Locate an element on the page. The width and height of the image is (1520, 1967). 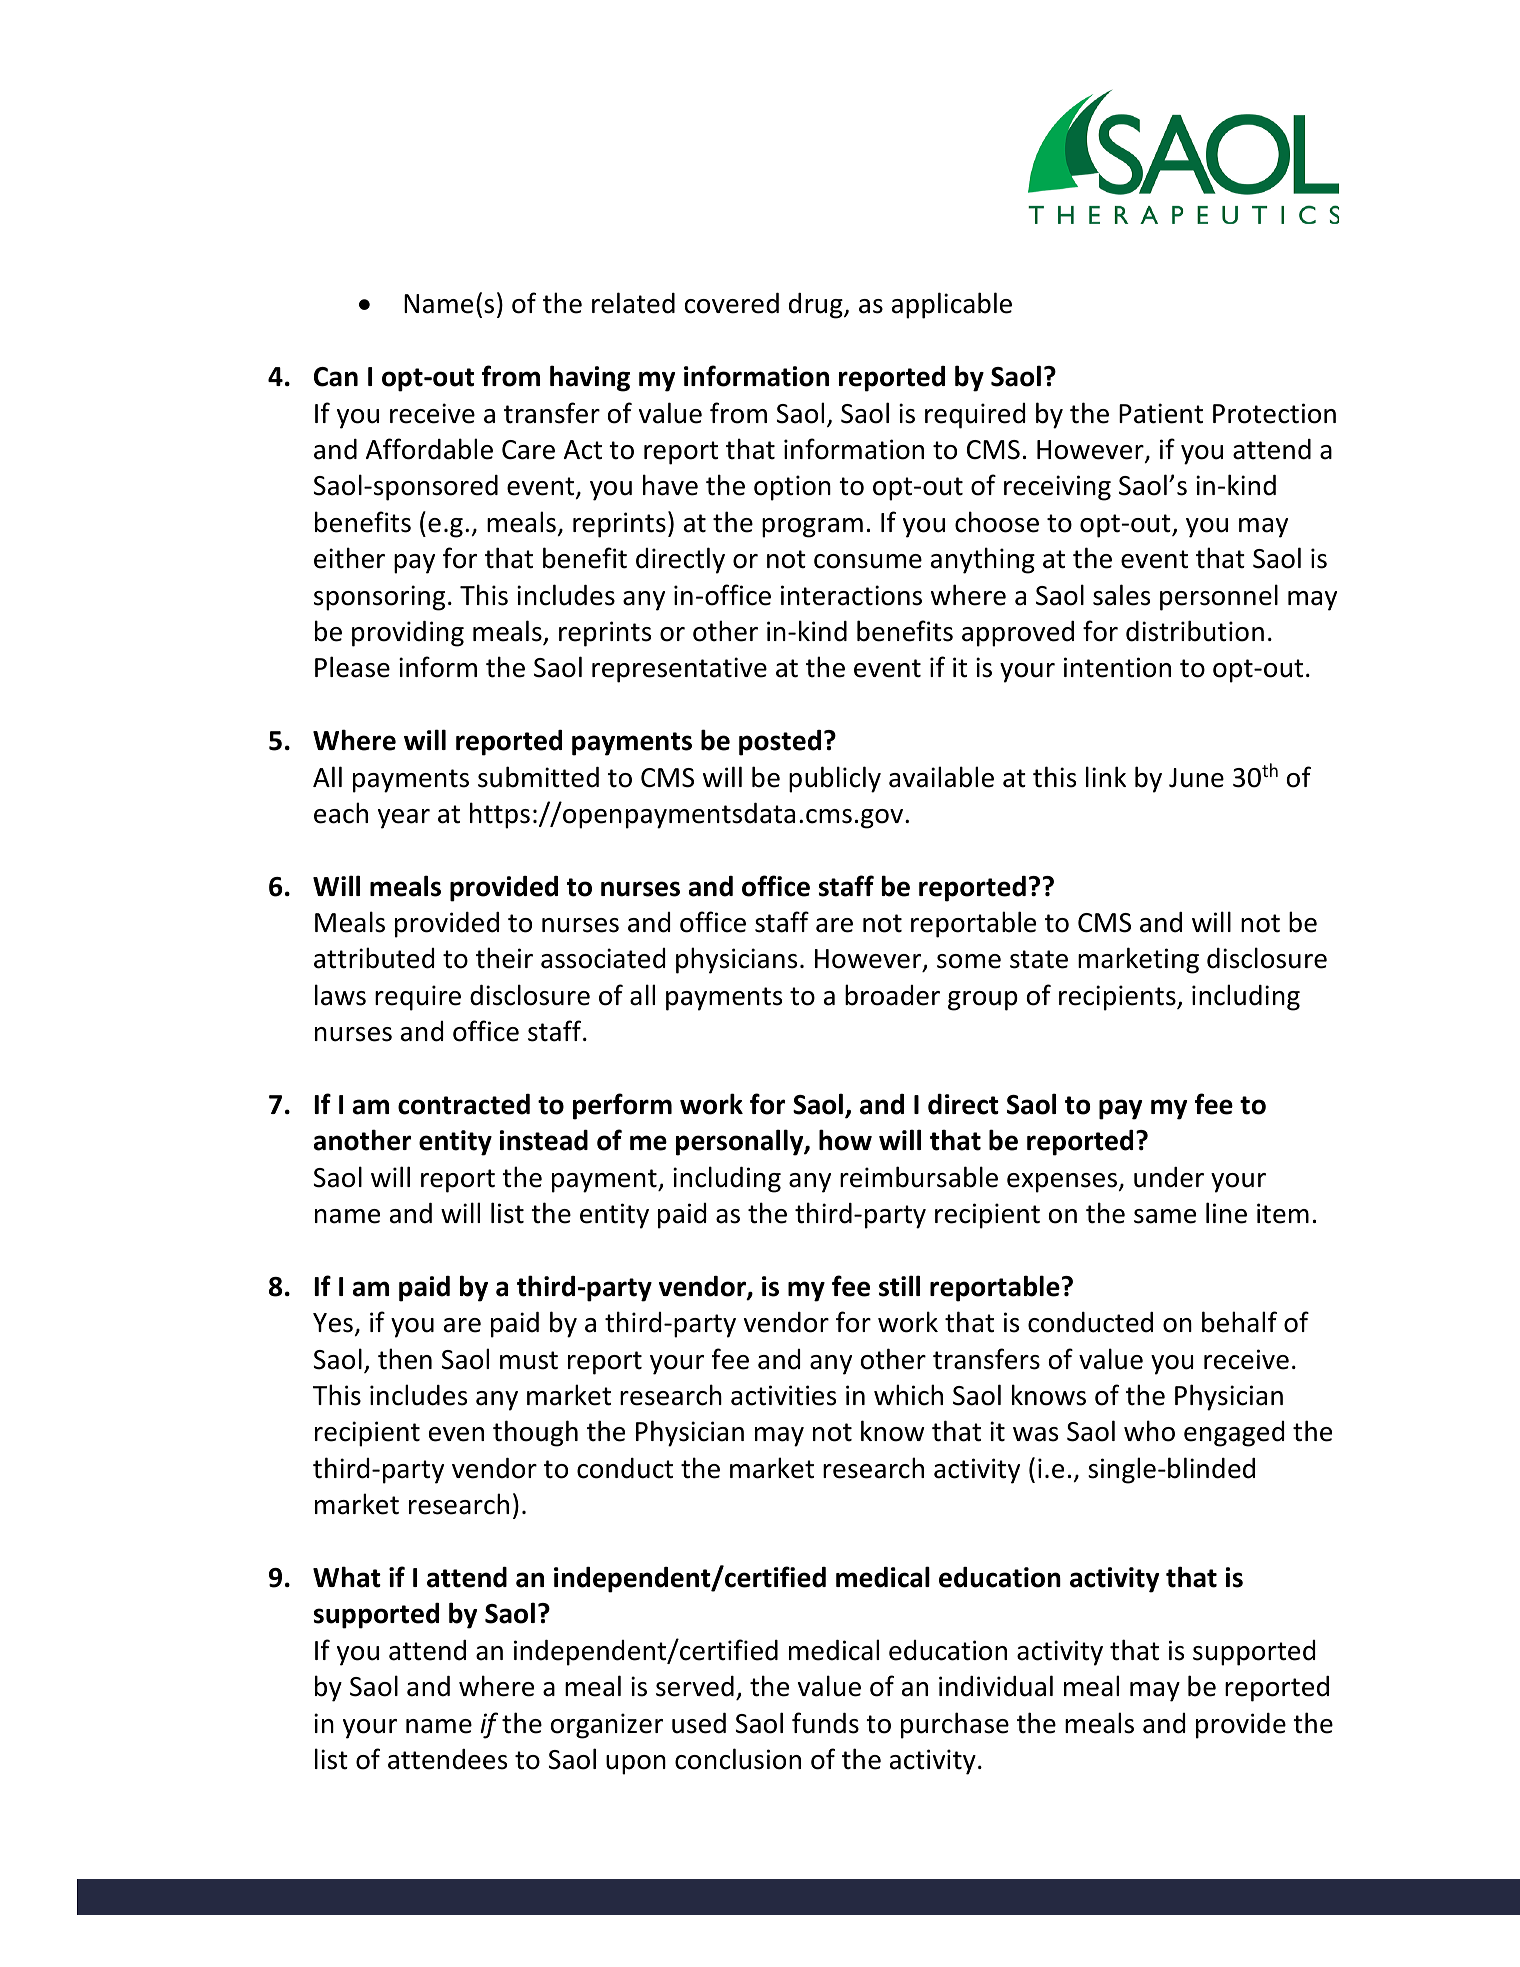
year is located at coordinates (404, 819).
